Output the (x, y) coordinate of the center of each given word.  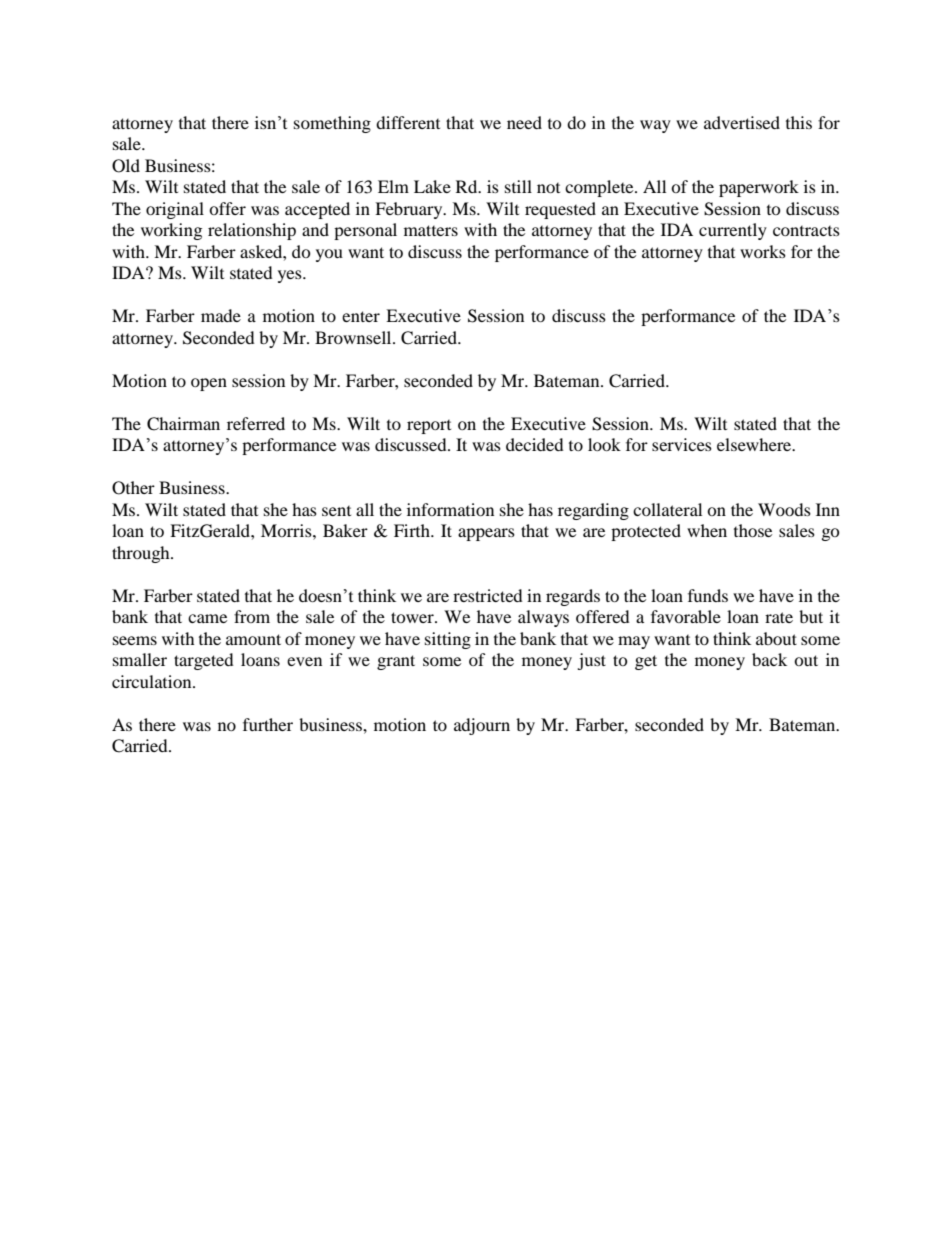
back (769, 659)
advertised (742, 122)
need (524, 122)
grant (396, 662)
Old (126, 166)
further (268, 724)
